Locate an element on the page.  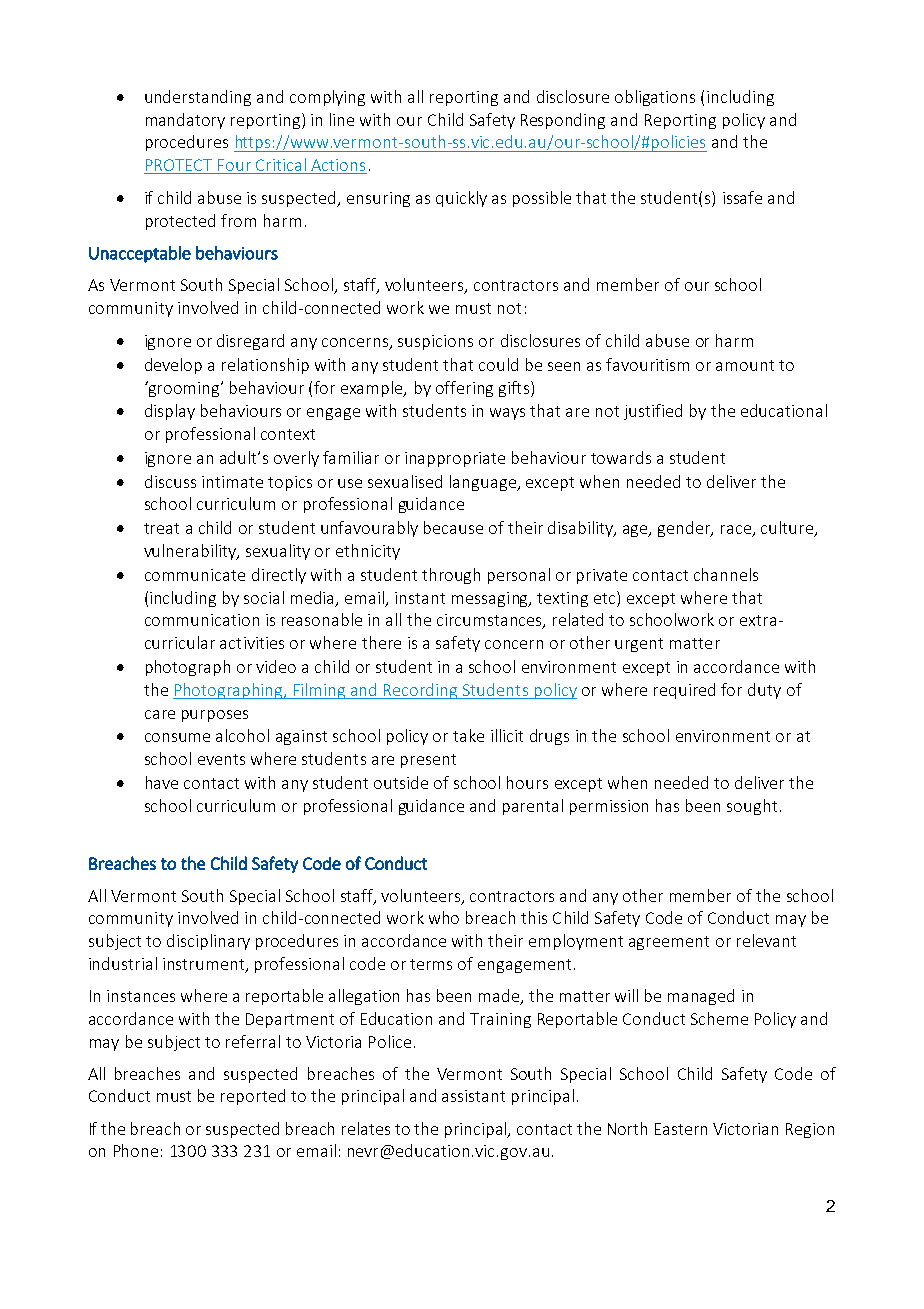
reported is located at coordinates (253, 1097).
